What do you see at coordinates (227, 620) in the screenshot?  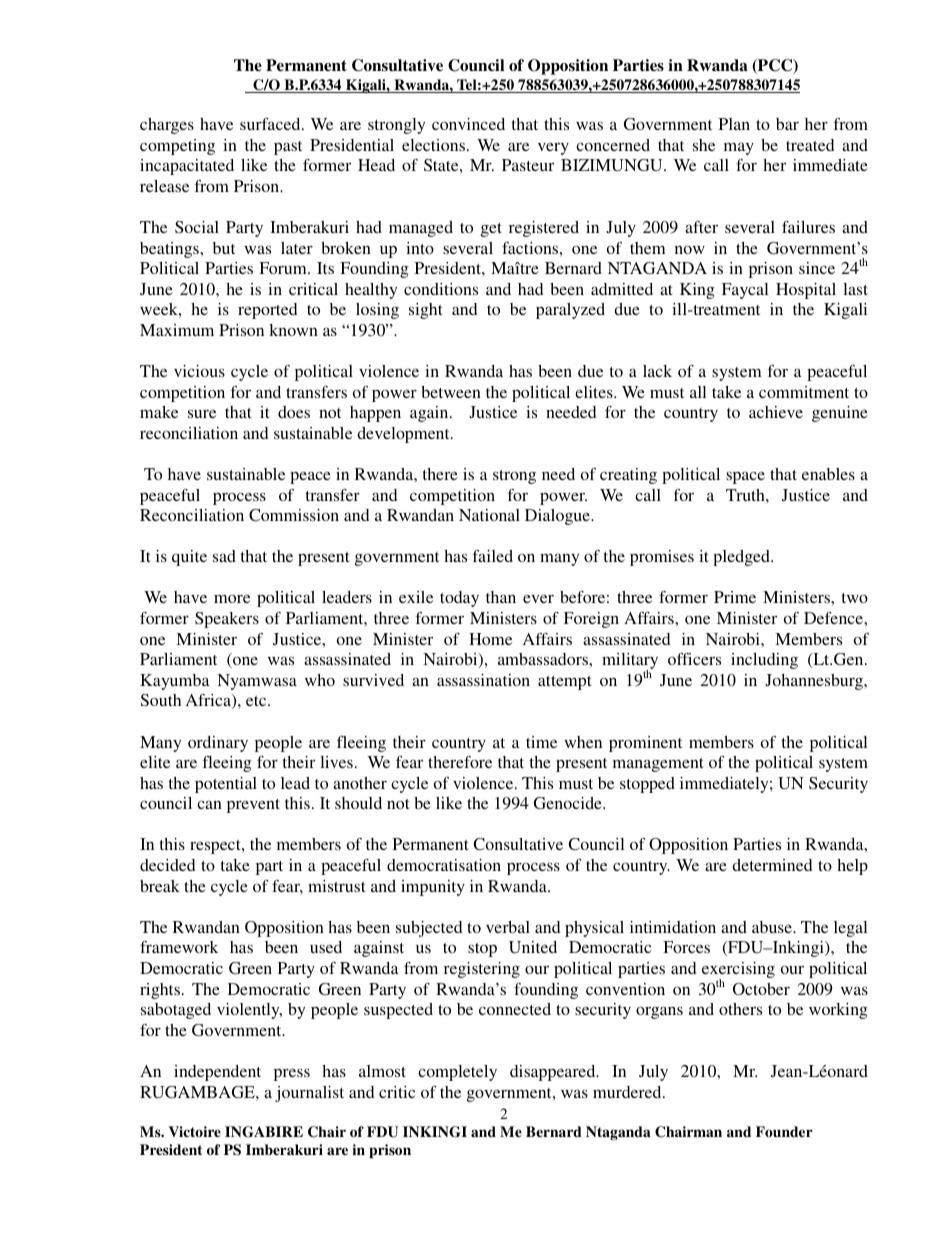 I see `Speakers` at bounding box center [227, 620].
